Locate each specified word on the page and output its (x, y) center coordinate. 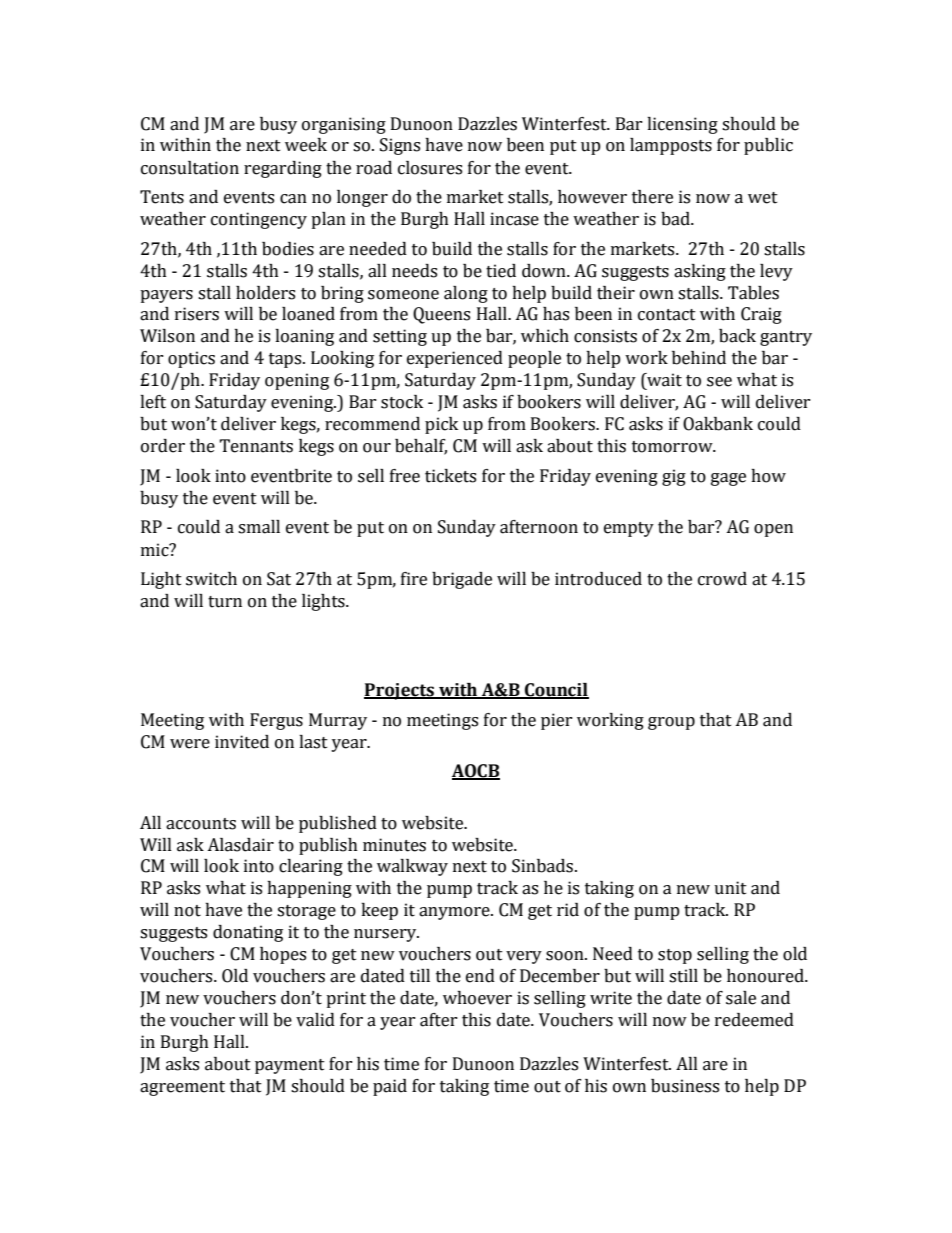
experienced (455, 359)
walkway (412, 867)
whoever (477, 998)
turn (225, 602)
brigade (462, 580)
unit (730, 888)
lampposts (671, 146)
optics (191, 359)
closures (430, 168)
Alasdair (240, 845)
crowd (722, 579)
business (685, 1086)
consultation (190, 168)
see (719, 382)
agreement (182, 1088)
